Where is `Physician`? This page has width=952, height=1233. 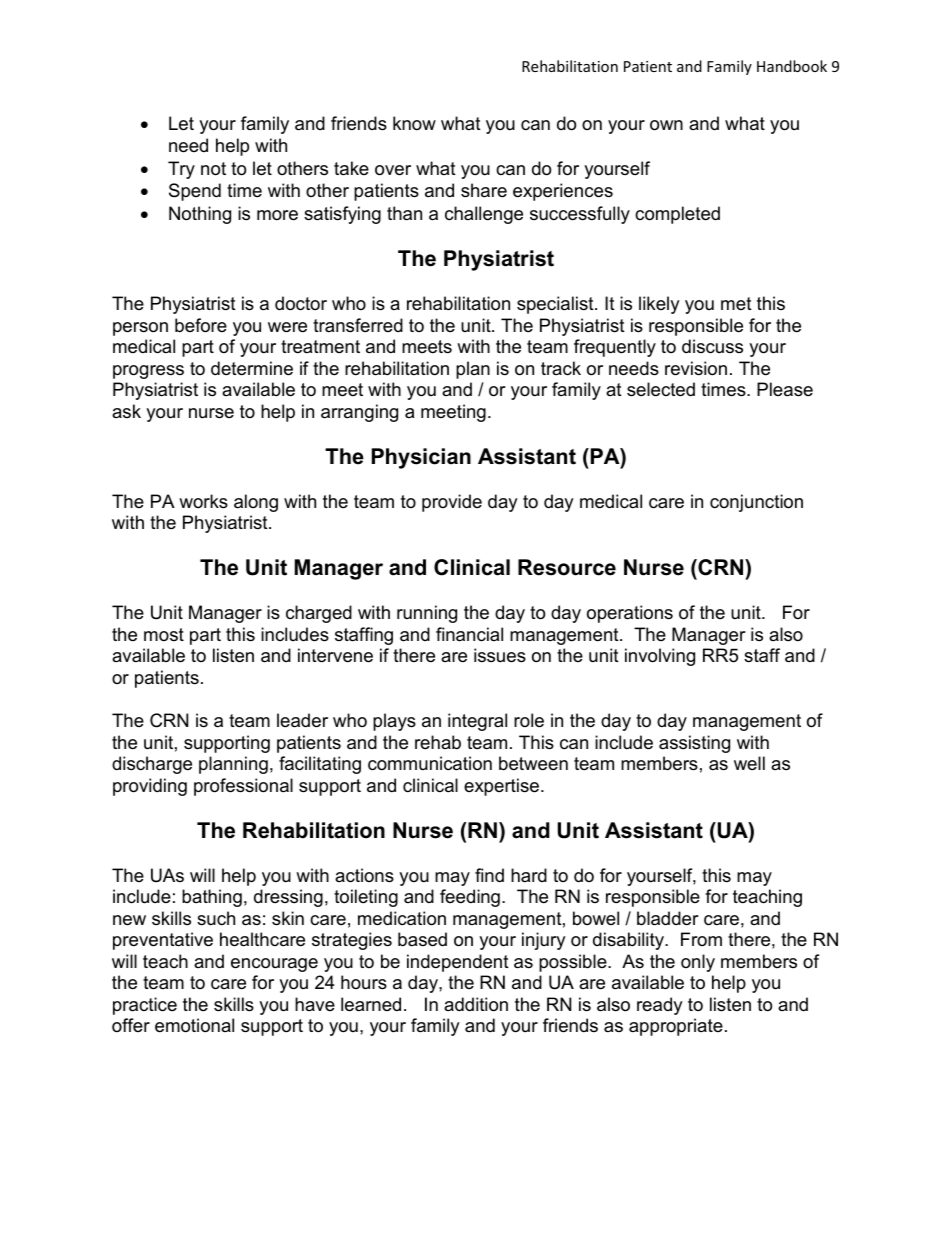
Physician is located at coordinates (421, 458).
